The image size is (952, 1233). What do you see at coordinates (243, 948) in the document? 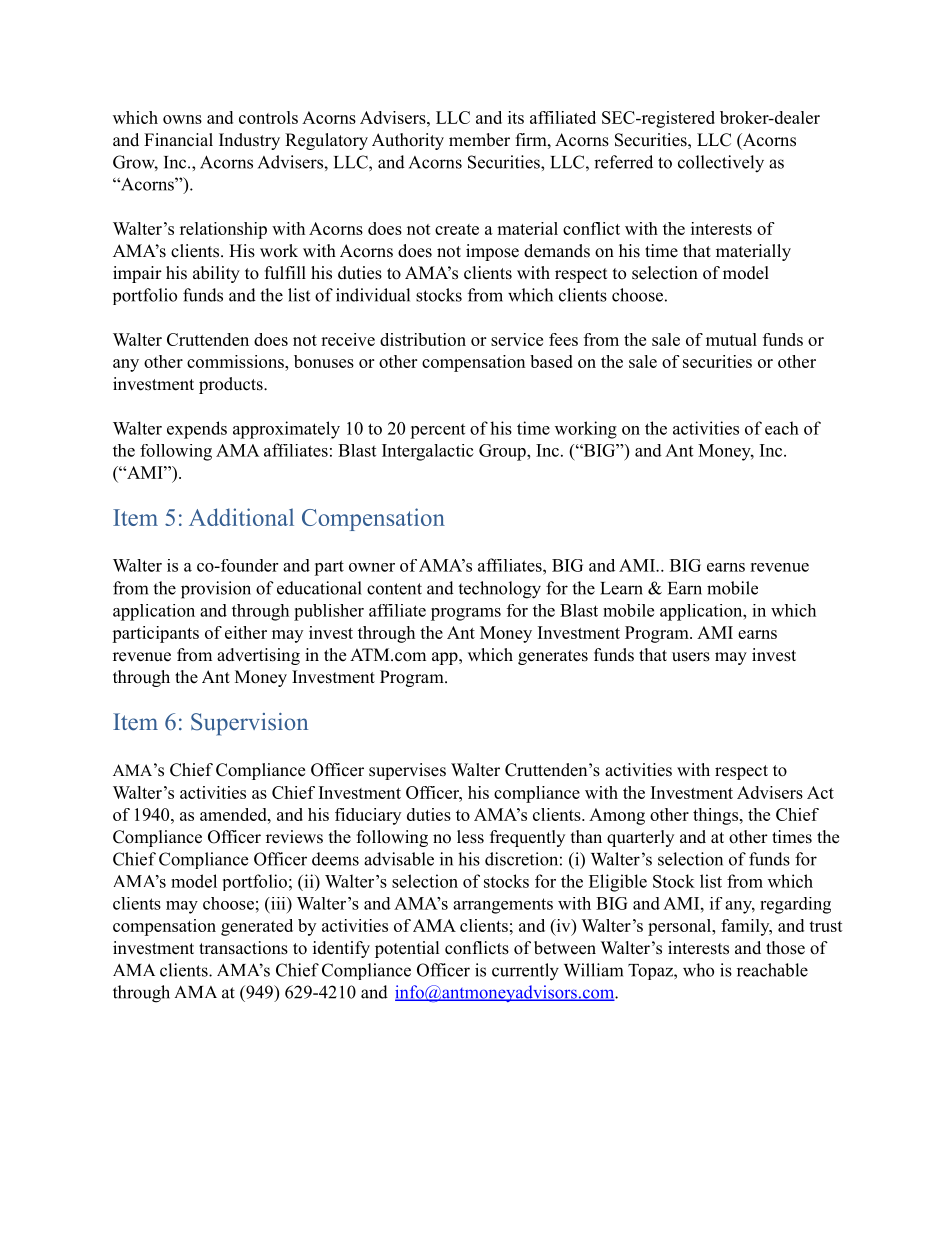
I see `transactions` at bounding box center [243, 948].
